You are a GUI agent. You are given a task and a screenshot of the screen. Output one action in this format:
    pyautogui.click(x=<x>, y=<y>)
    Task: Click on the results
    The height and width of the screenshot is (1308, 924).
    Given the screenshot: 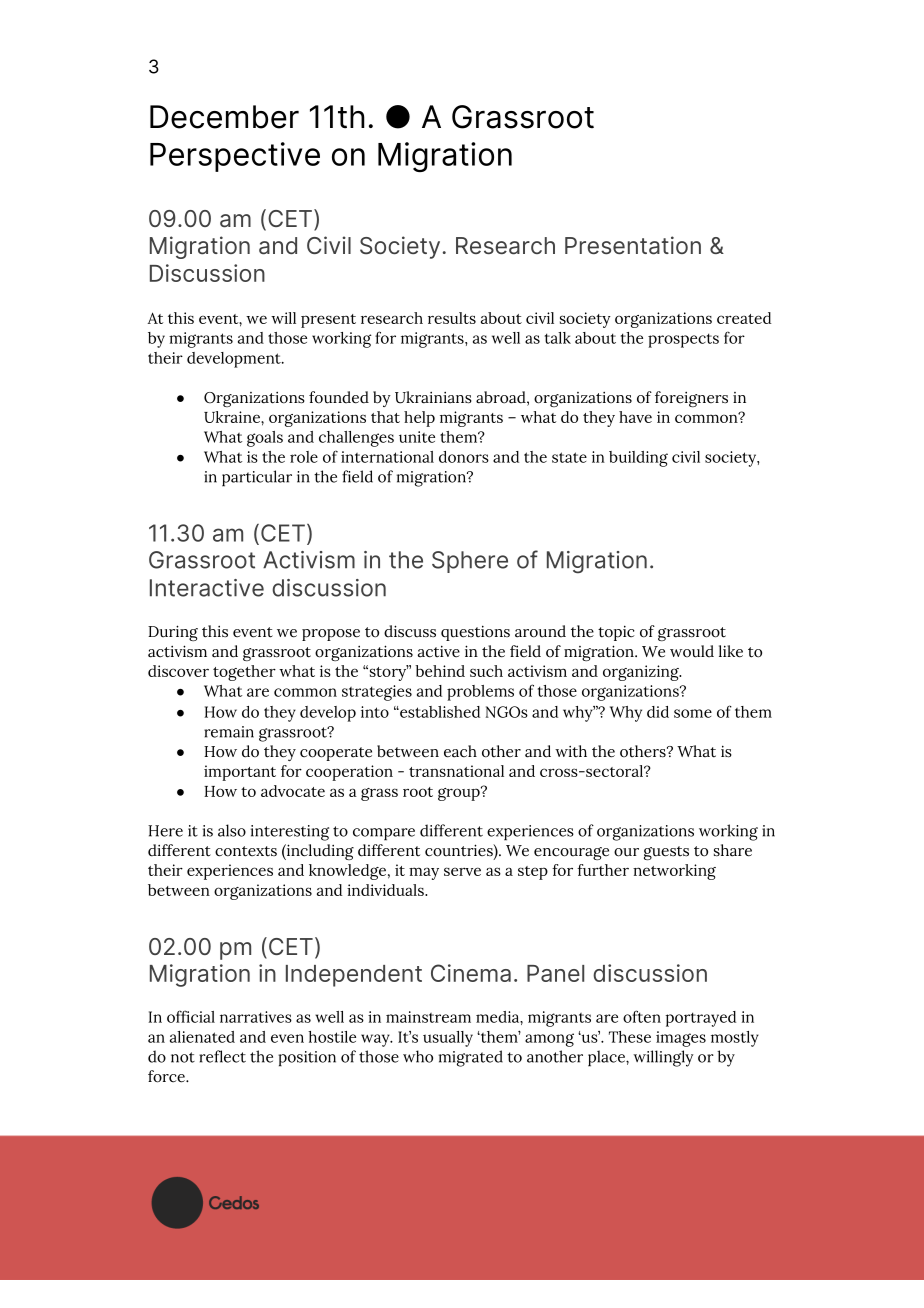 What is the action you would take?
    pyautogui.click(x=452, y=318)
